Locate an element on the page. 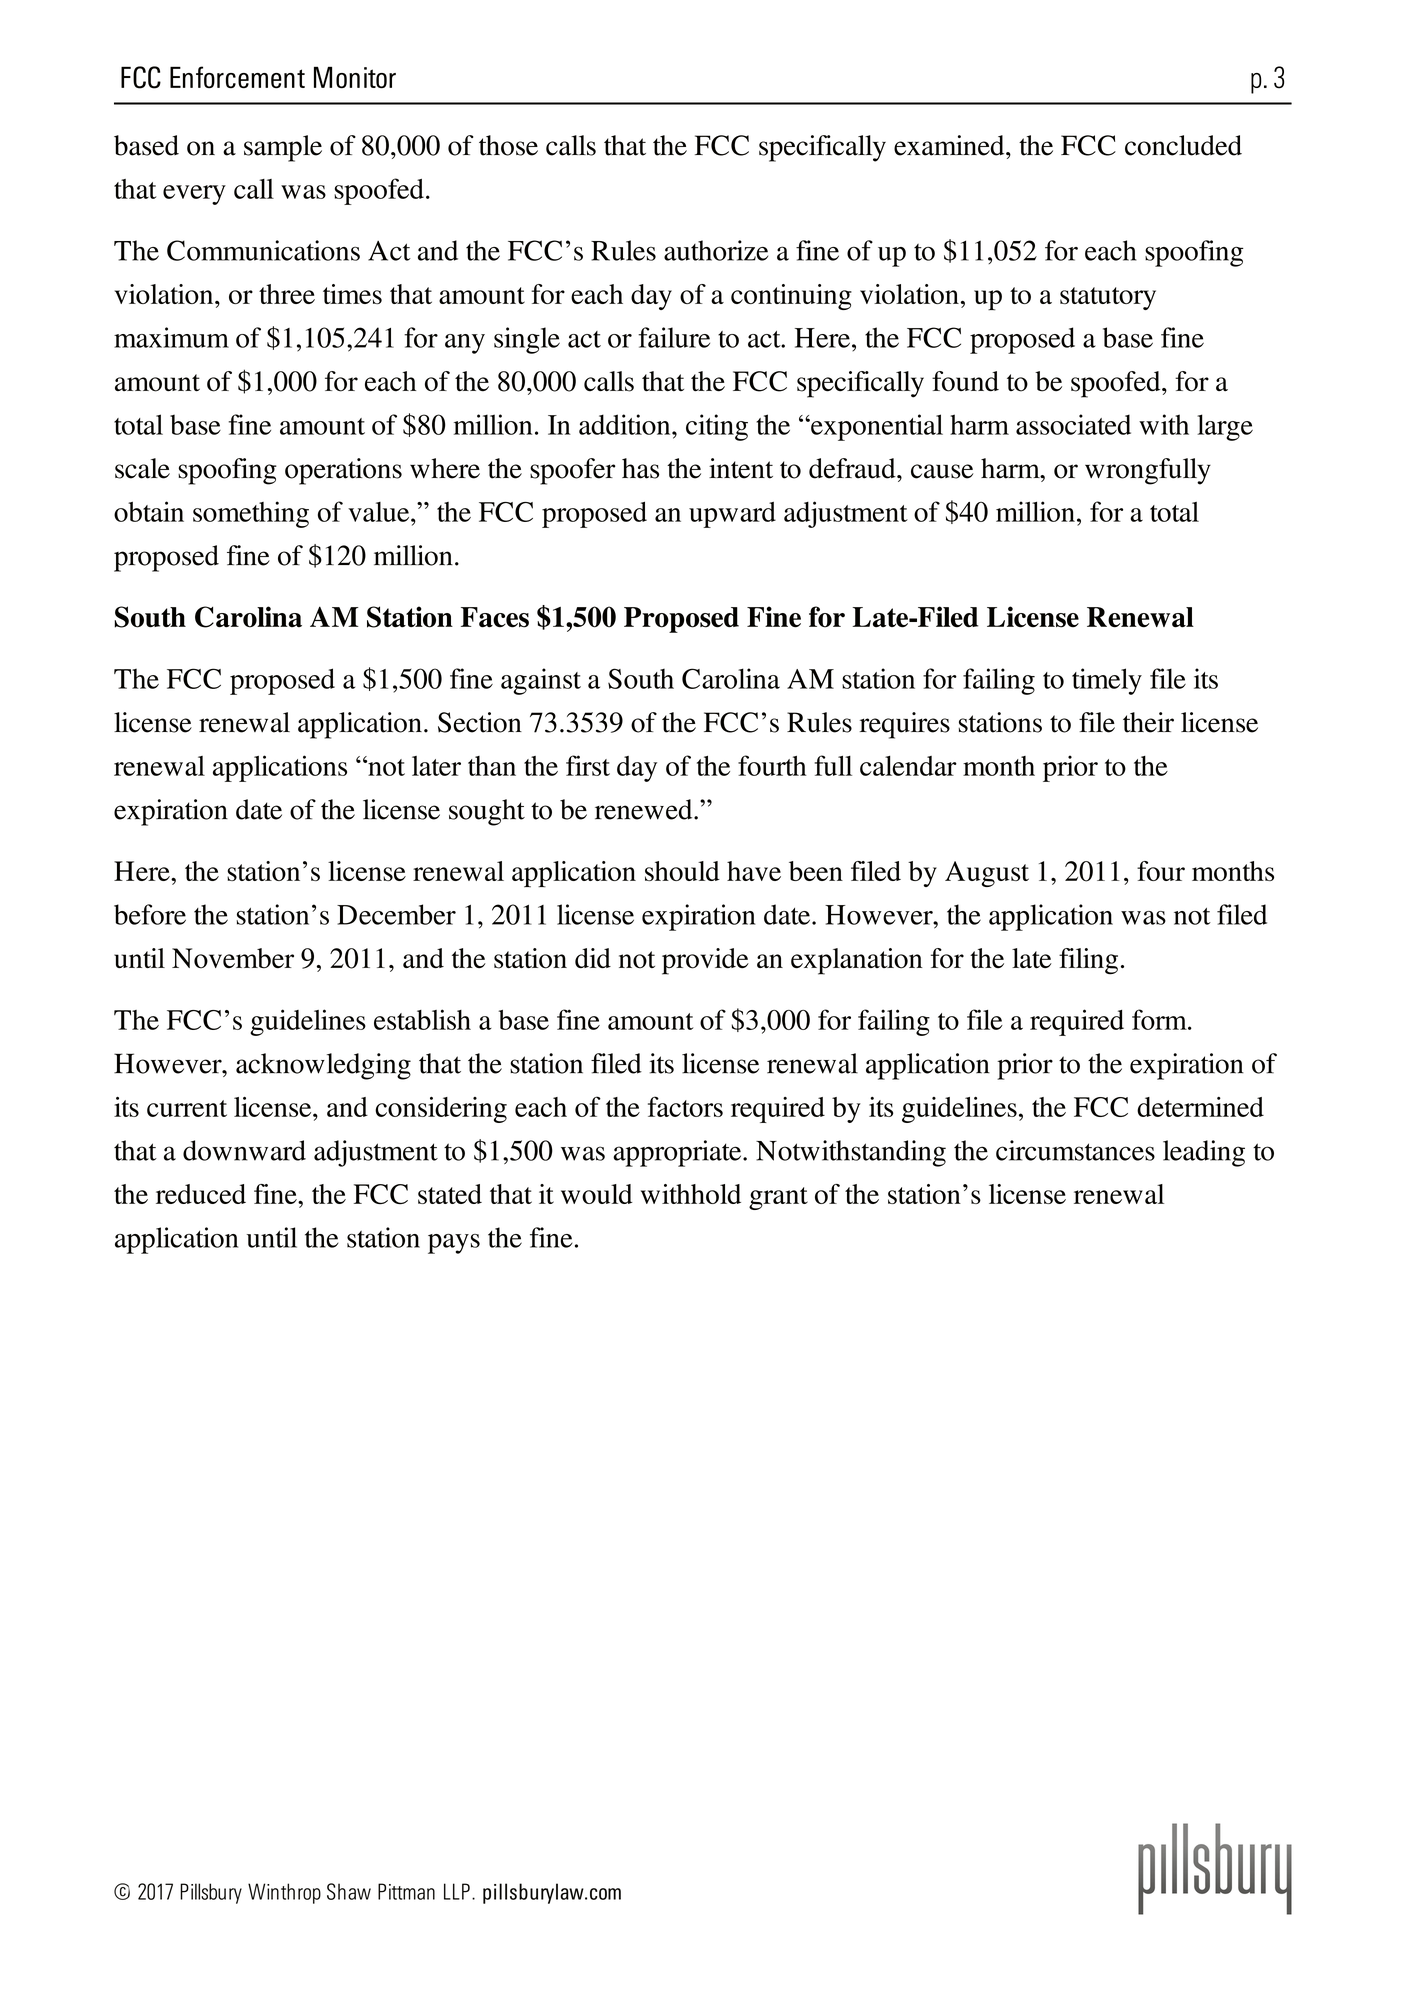 Image resolution: width=1406 pixels, height=1990 pixels. Winthrop is located at coordinates (284, 1893).
